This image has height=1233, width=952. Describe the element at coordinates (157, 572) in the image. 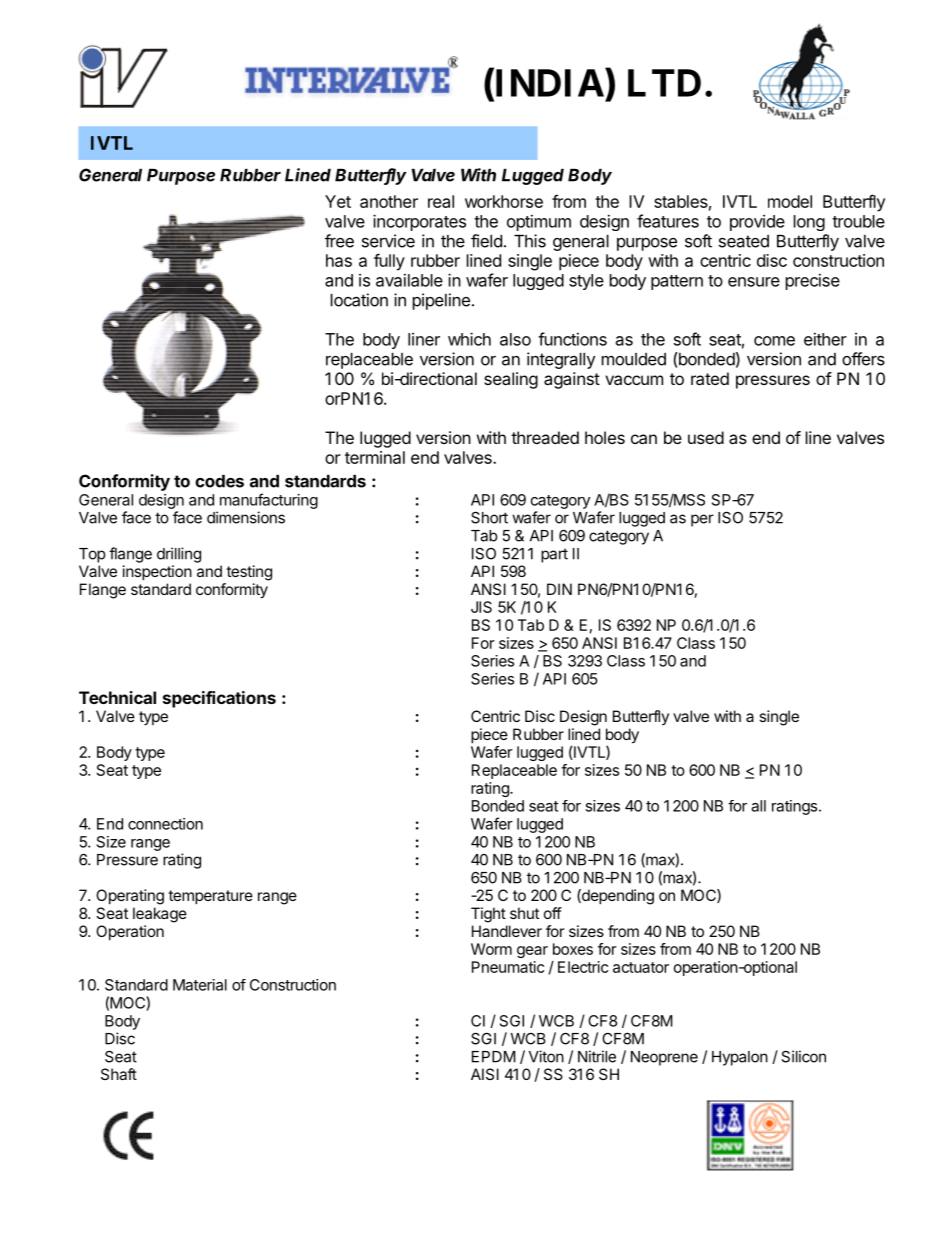

I see `inspection` at that location.
